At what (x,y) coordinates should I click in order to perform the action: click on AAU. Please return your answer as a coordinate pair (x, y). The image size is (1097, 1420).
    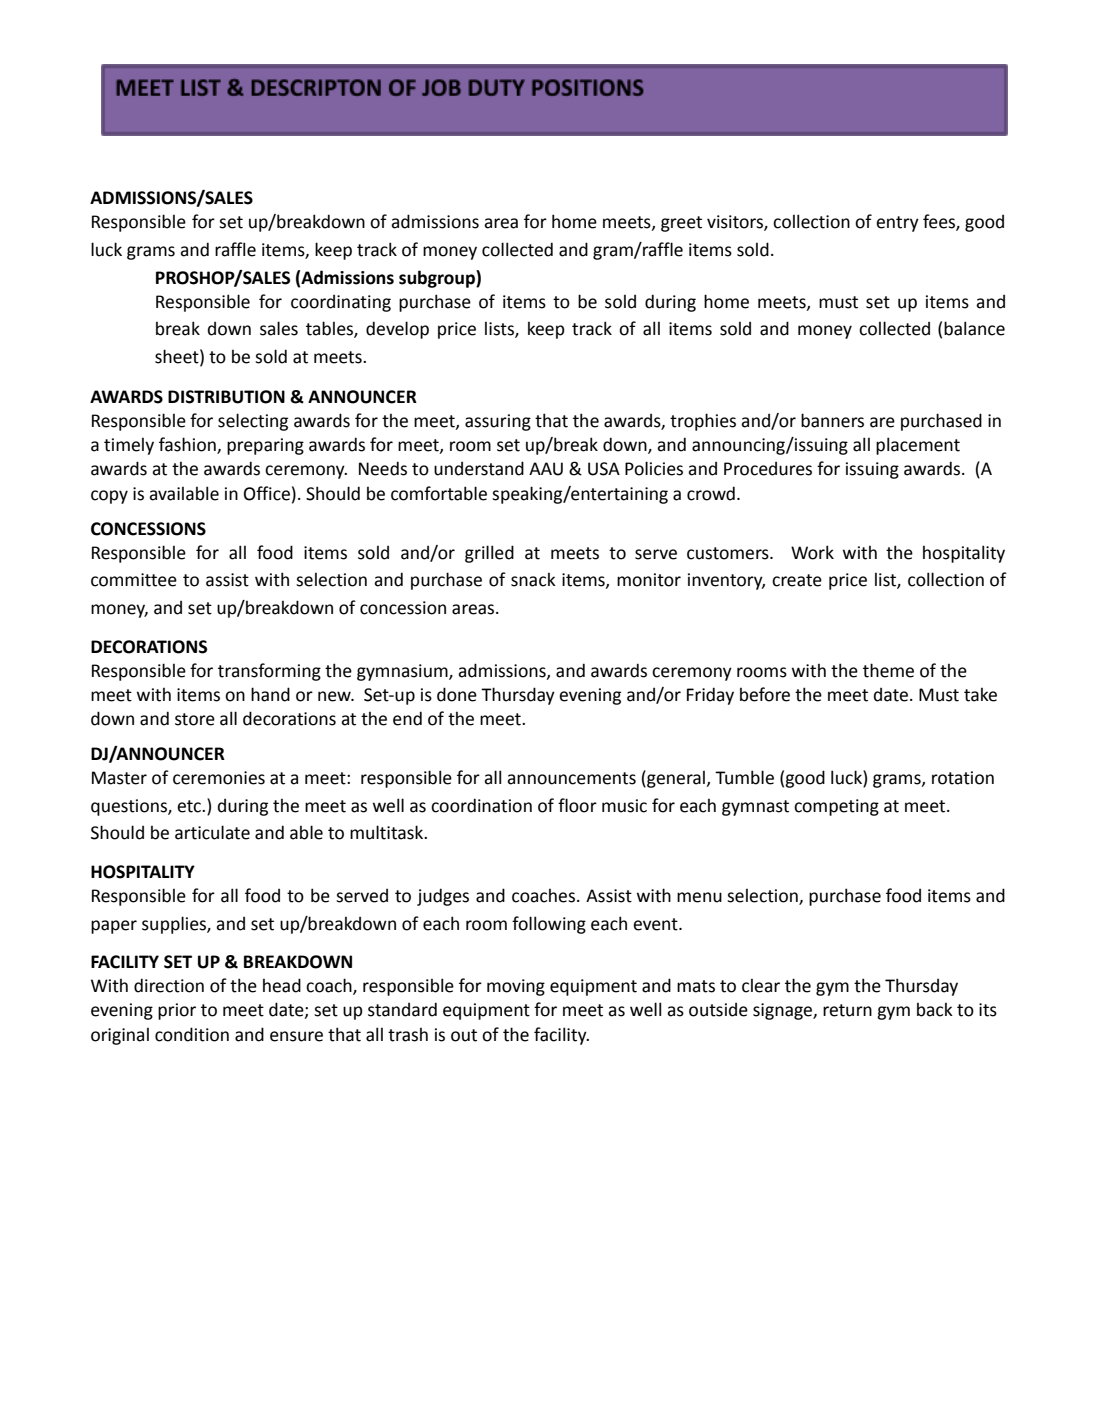
    Looking at the image, I should click on (546, 469).
